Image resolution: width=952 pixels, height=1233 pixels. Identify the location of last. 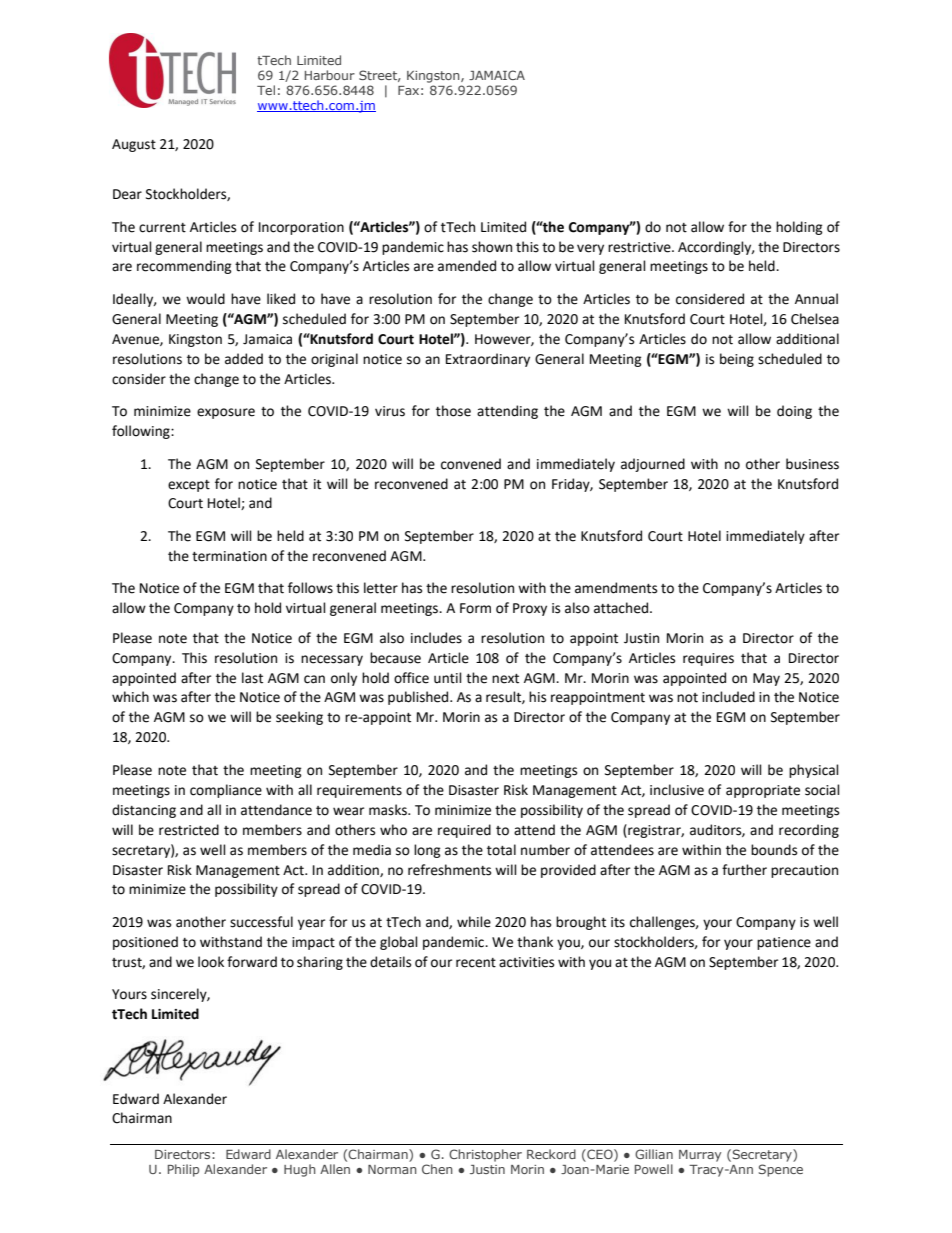
(252, 678).
